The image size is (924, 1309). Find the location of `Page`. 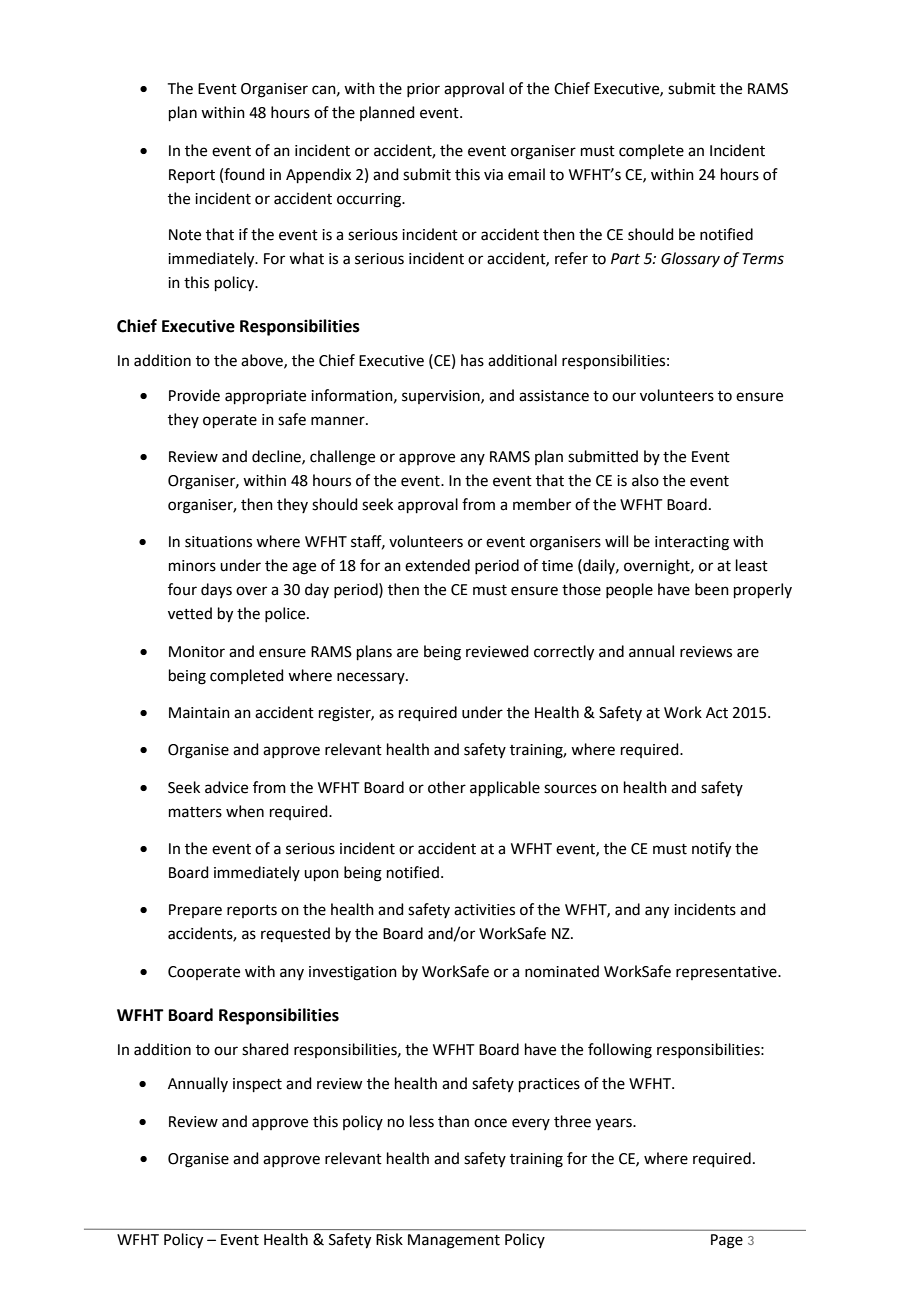

Page is located at coordinates (727, 1241).
